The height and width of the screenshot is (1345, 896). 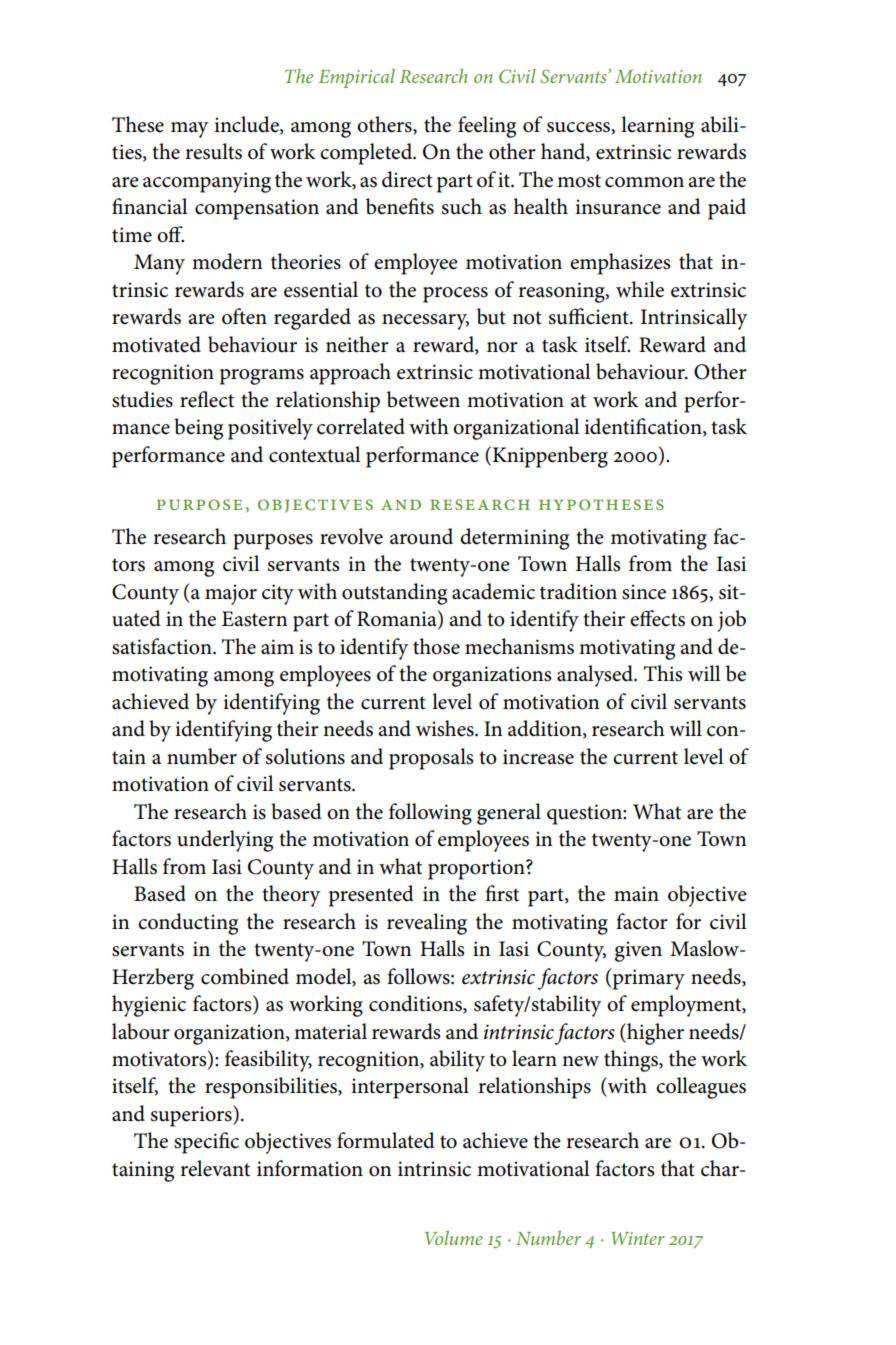 What do you see at coordinates (421, 536) in the screenshot?
I see `around` at bounding box center [421, 536].
